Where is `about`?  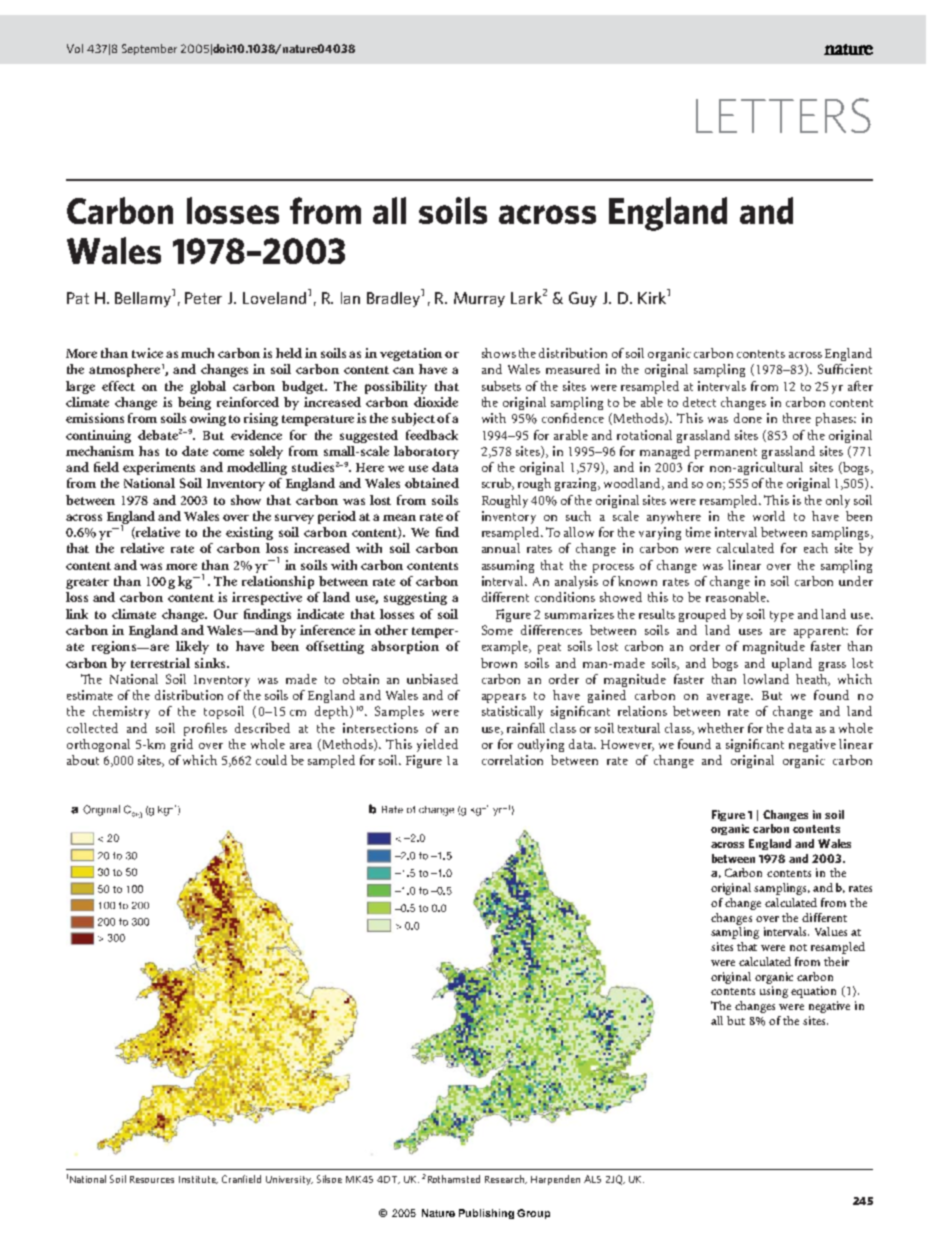
about is located at coordinates (83, 760).
